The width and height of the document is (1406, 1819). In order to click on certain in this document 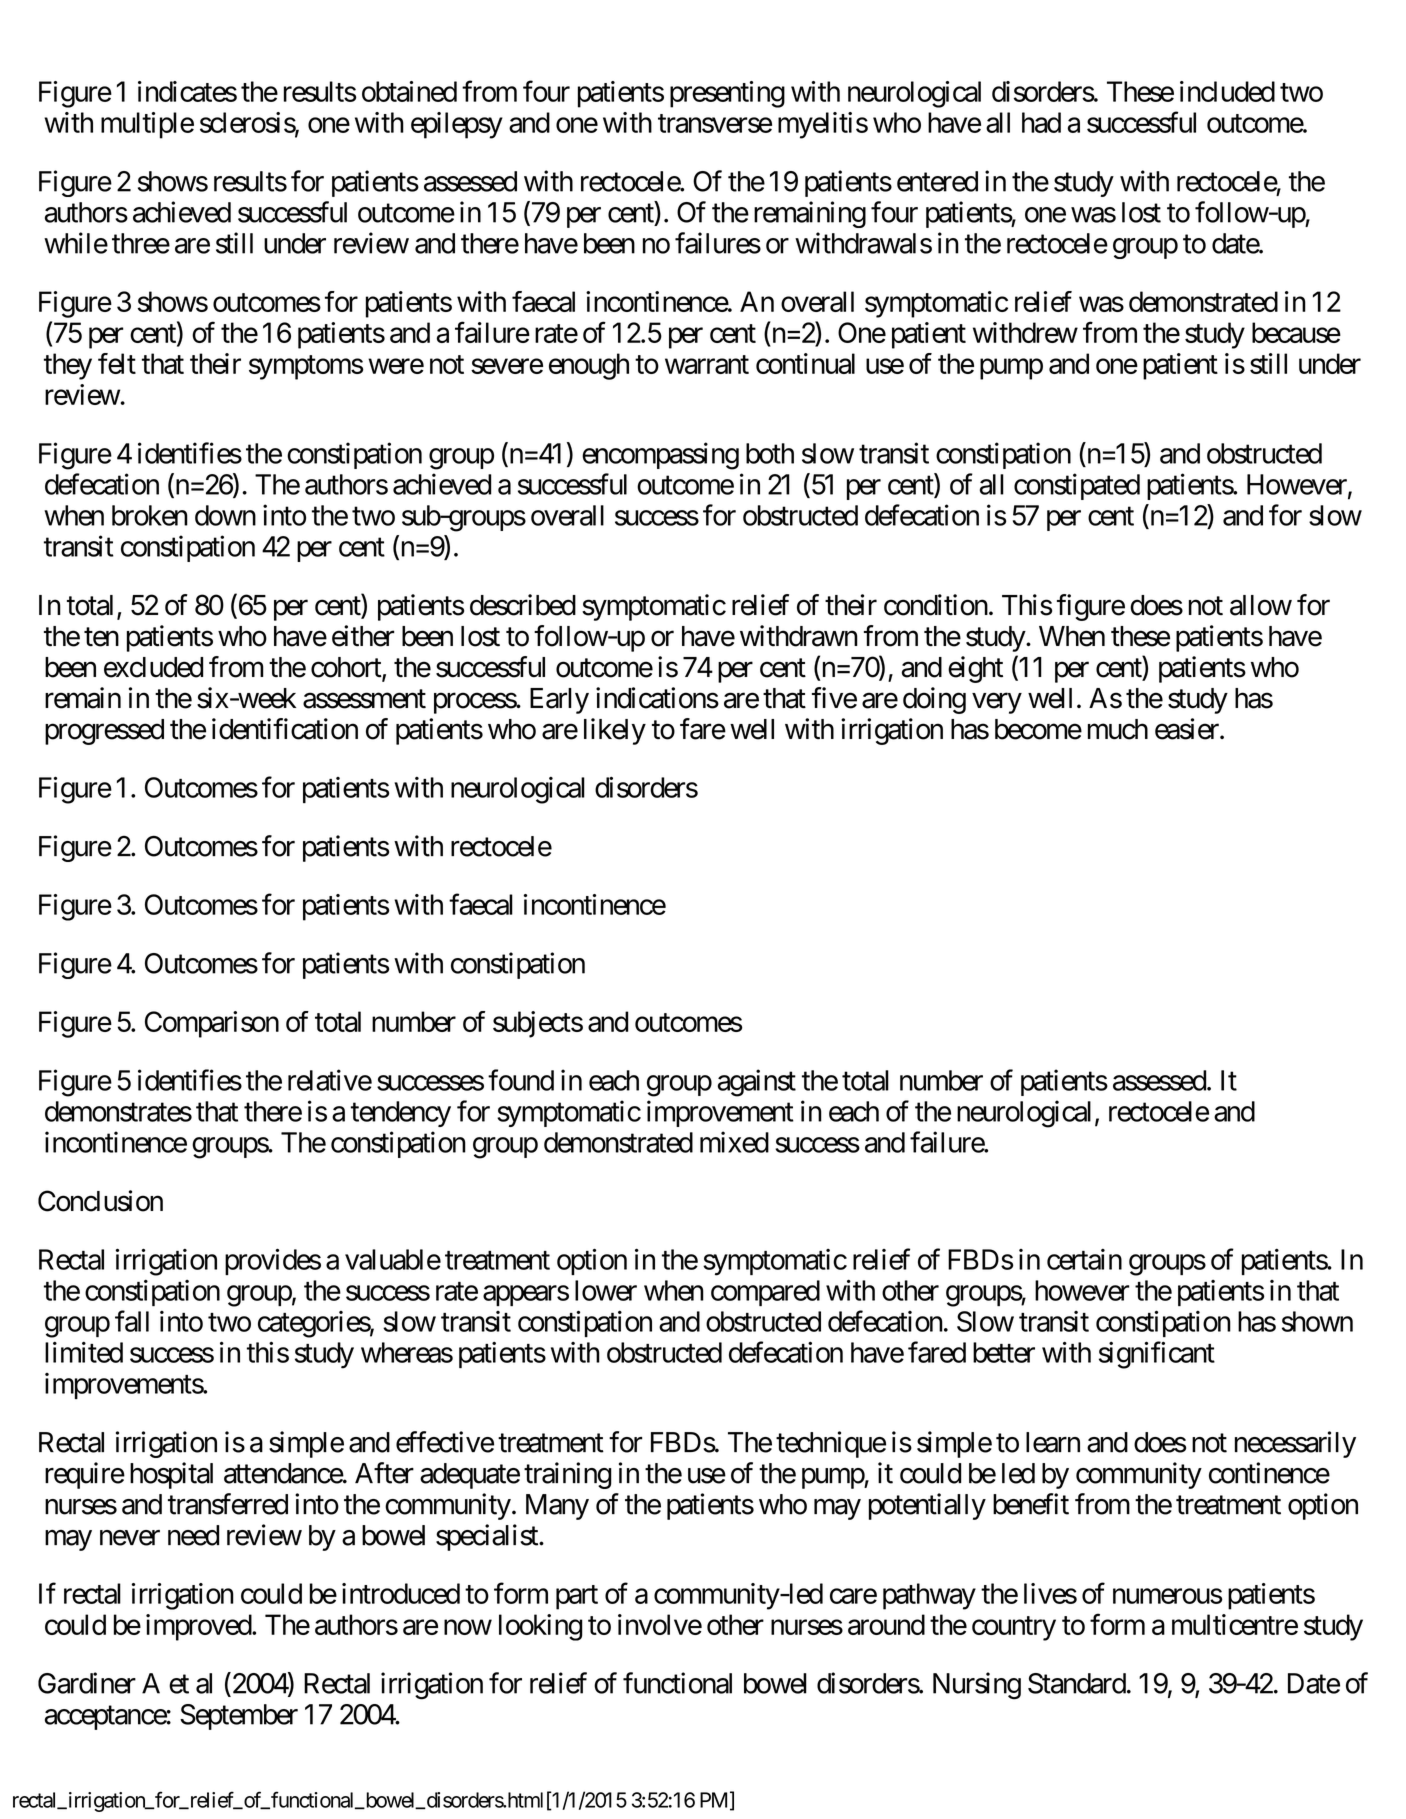, I will do `click(1084, 1259)`.
